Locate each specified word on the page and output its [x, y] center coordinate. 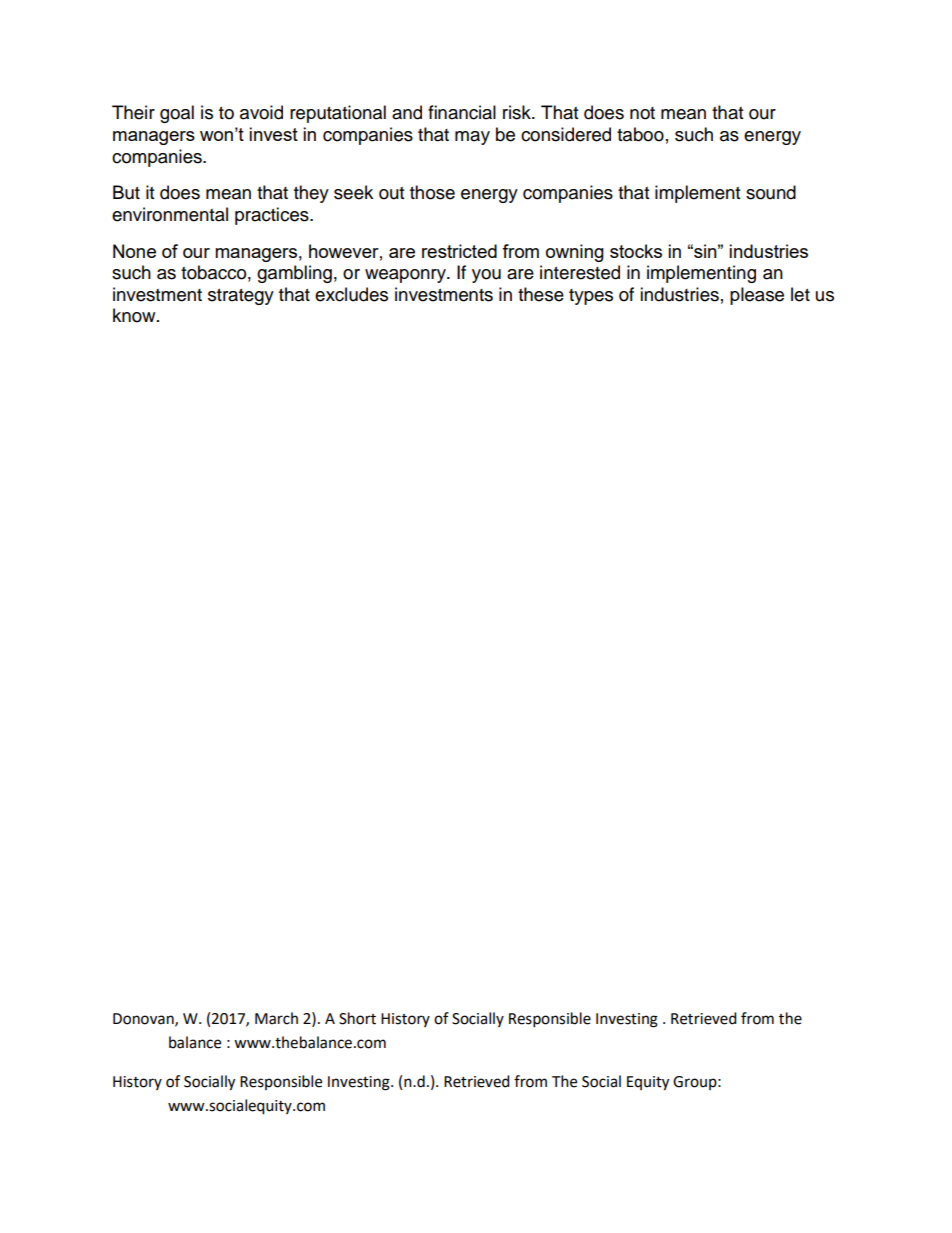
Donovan [144, 1019]
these [541, 294]
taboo [640, 134]
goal [177, 114]
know [135, 315]
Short [357, 1018]
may [472, 138]
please [757, 296]
